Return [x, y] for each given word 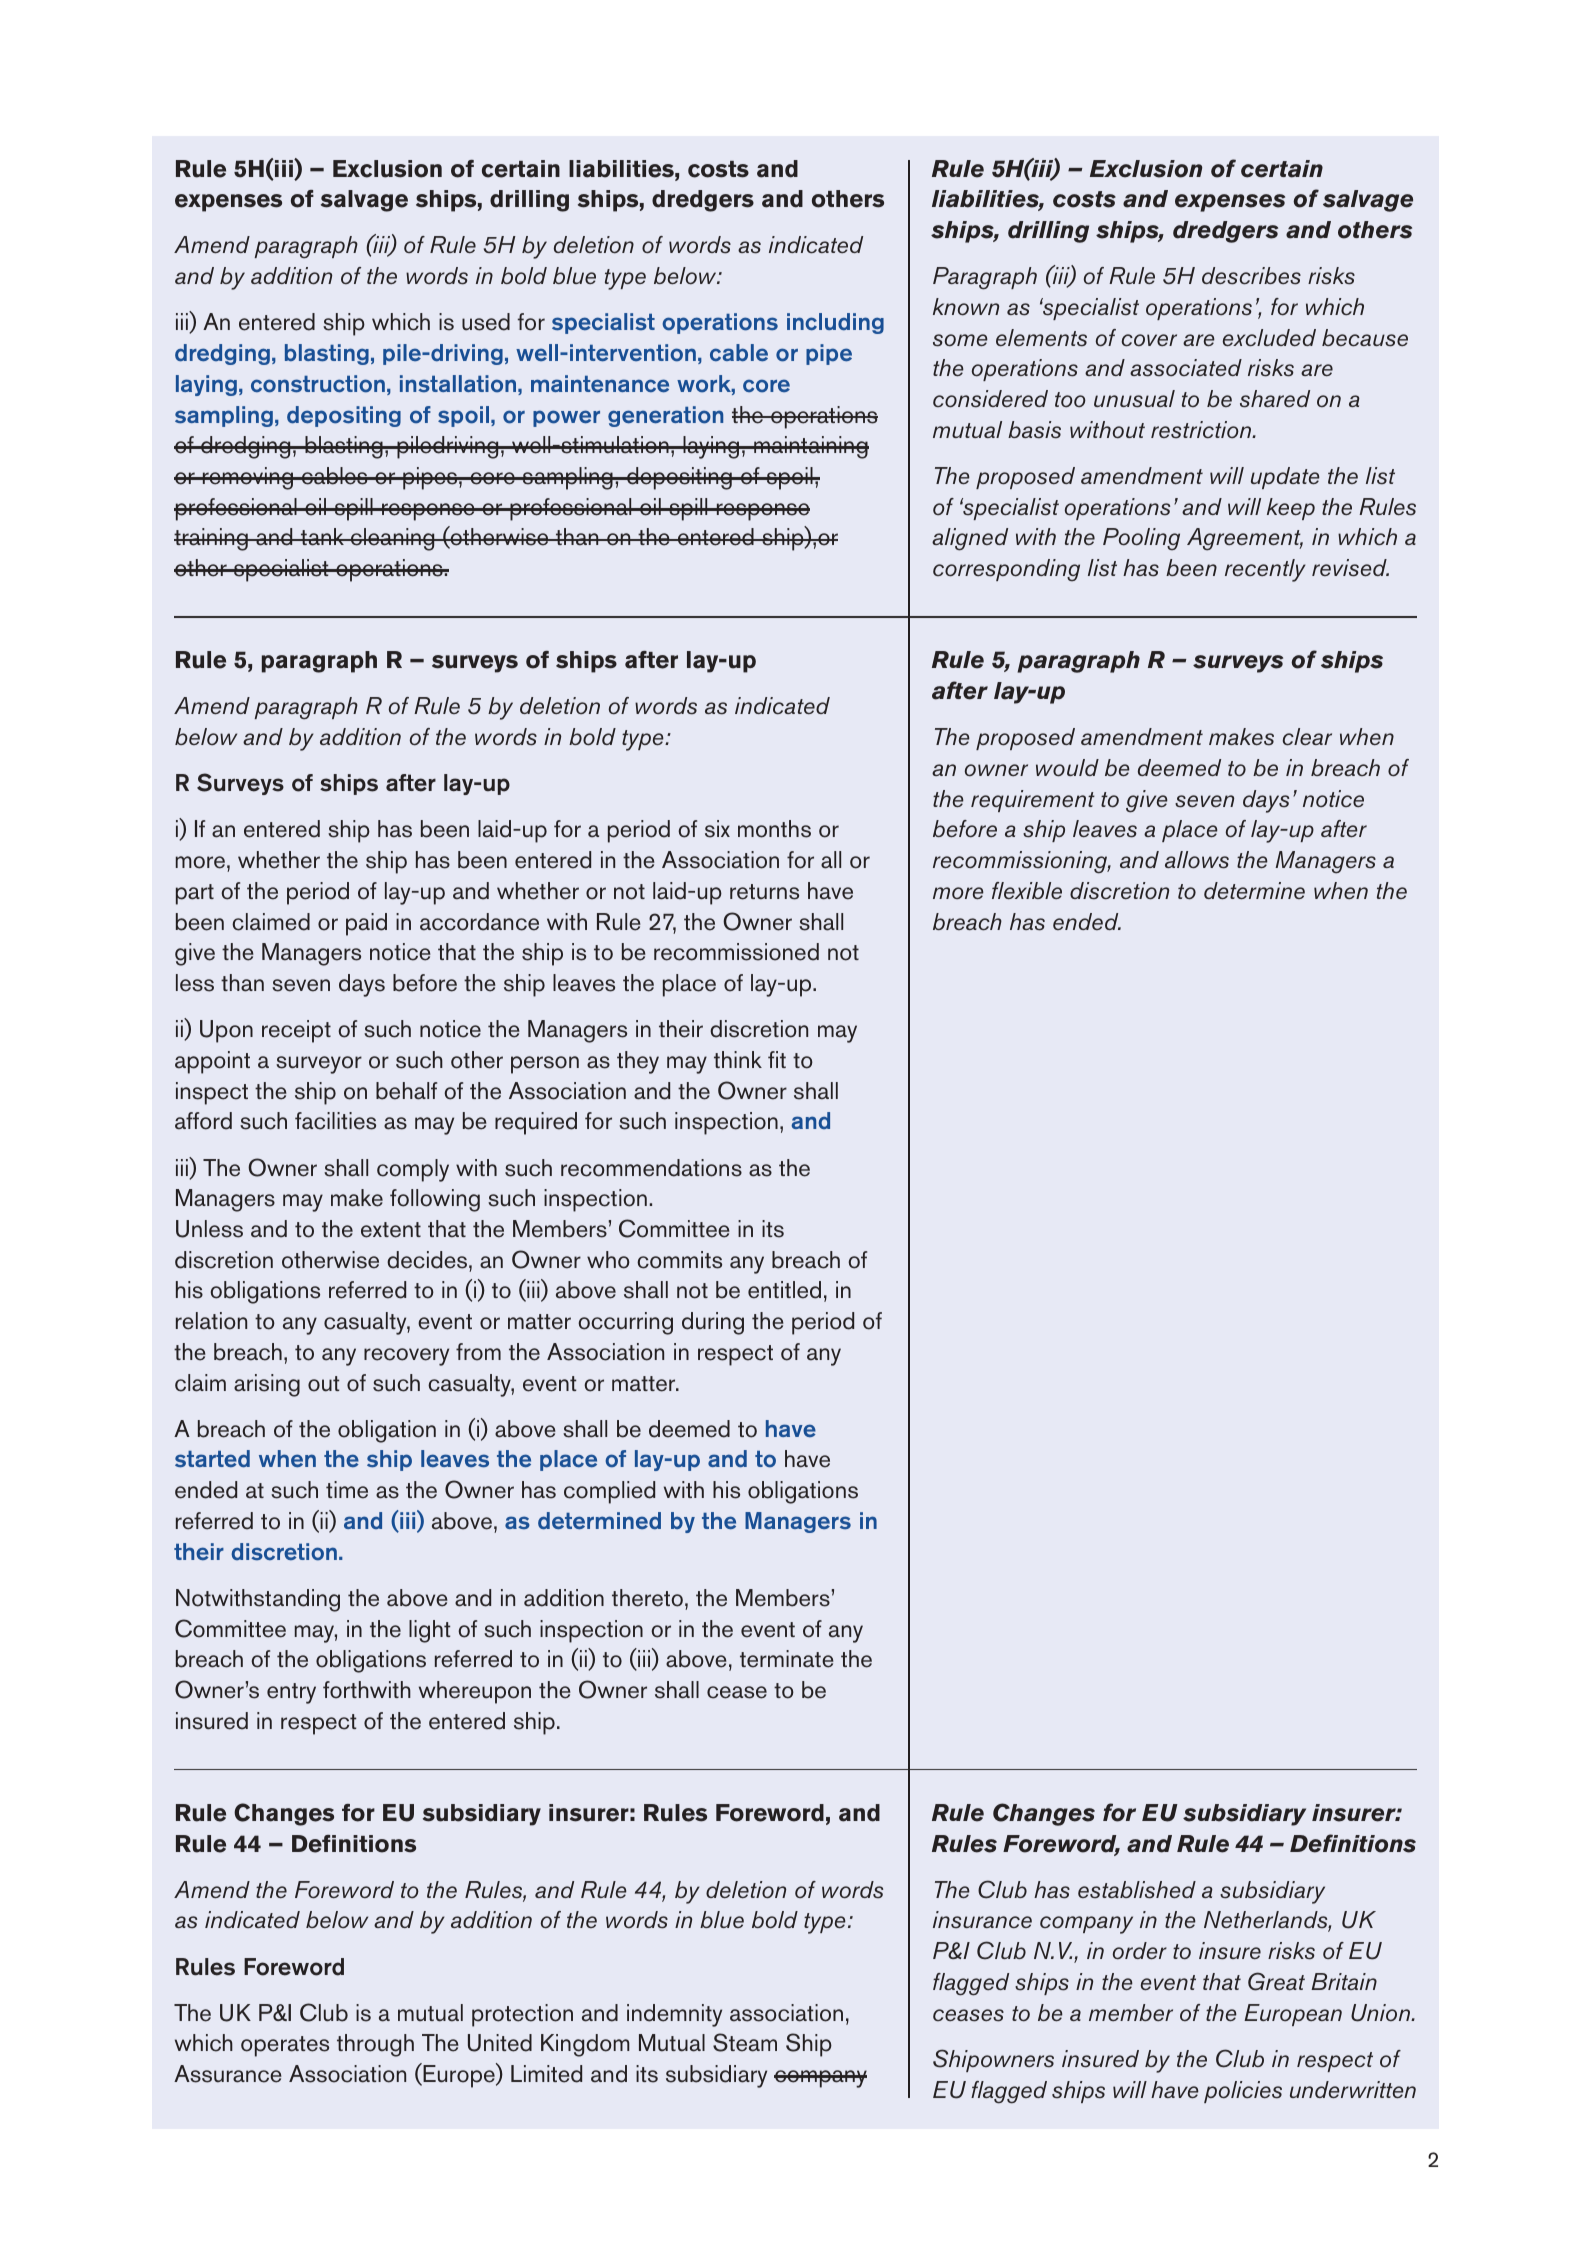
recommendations [651, 1168]
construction [318, 384]
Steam [745, 2042]
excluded [1269, 338]
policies [1243, 2092]
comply [413, 1170]
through [375, 2045]
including [835, 323]
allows [1197, 860]
